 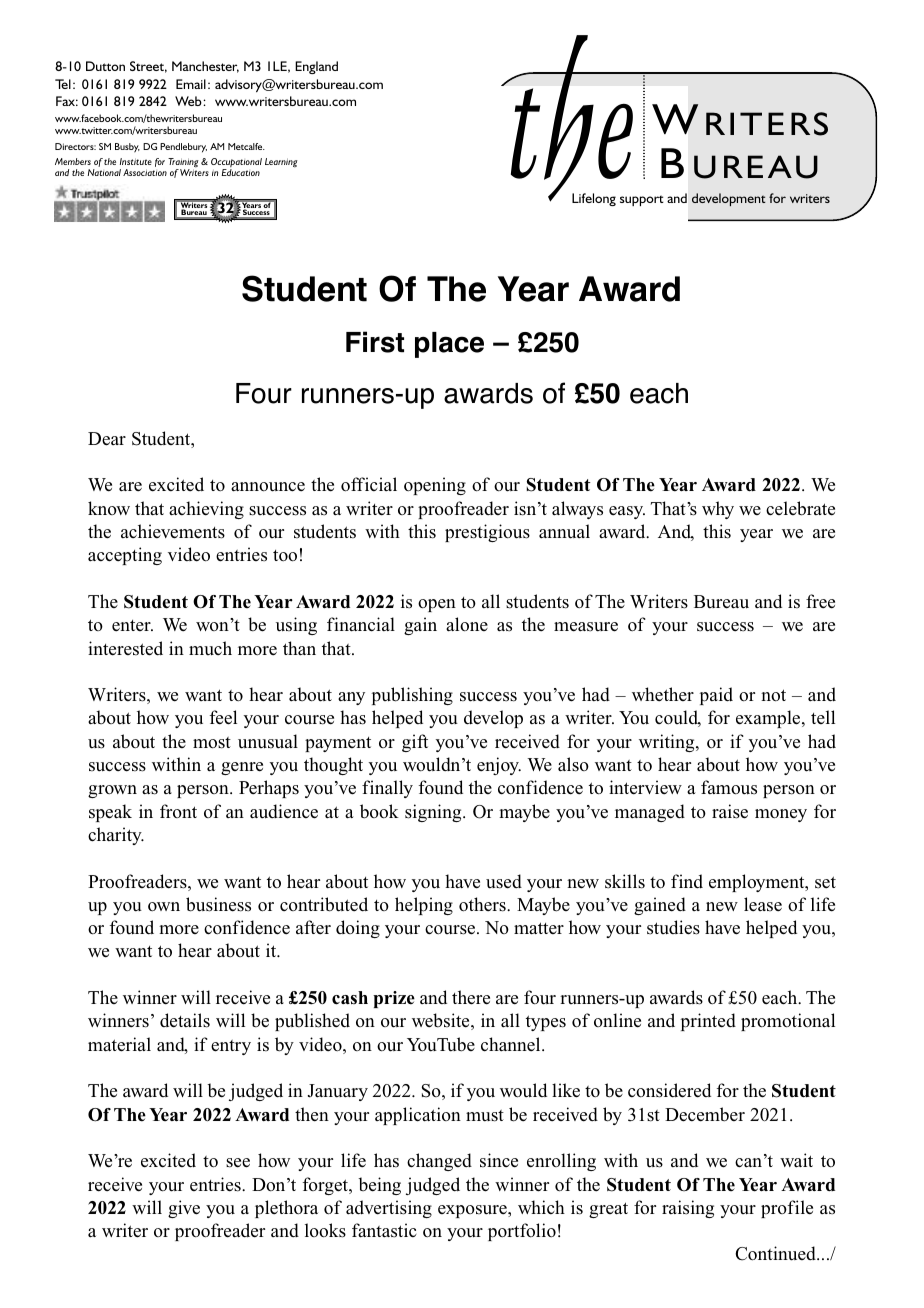 I want to click on why, so click(x=718, y=510).
